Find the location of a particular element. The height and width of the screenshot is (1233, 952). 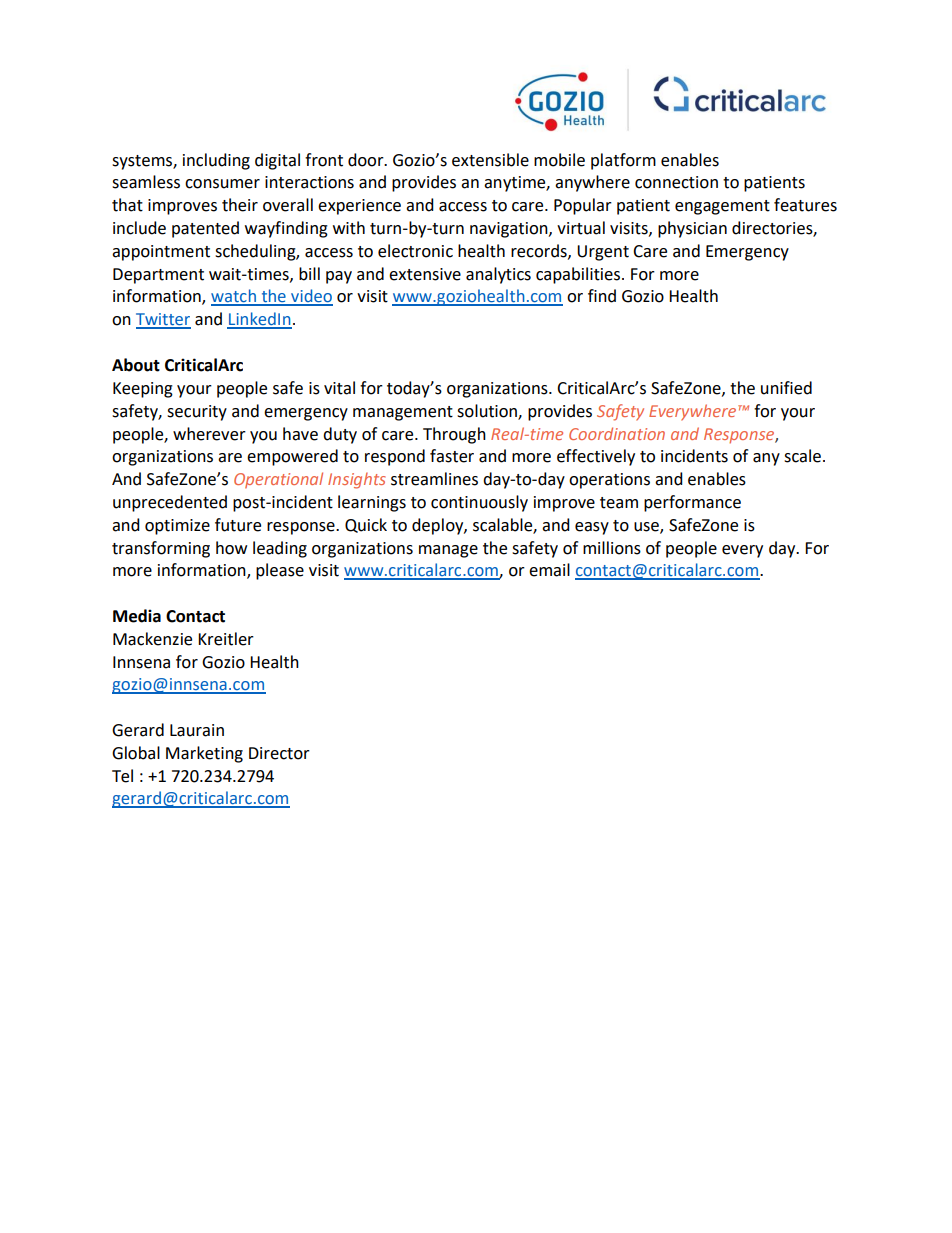

consumer is located at coordinates (222, 184).
